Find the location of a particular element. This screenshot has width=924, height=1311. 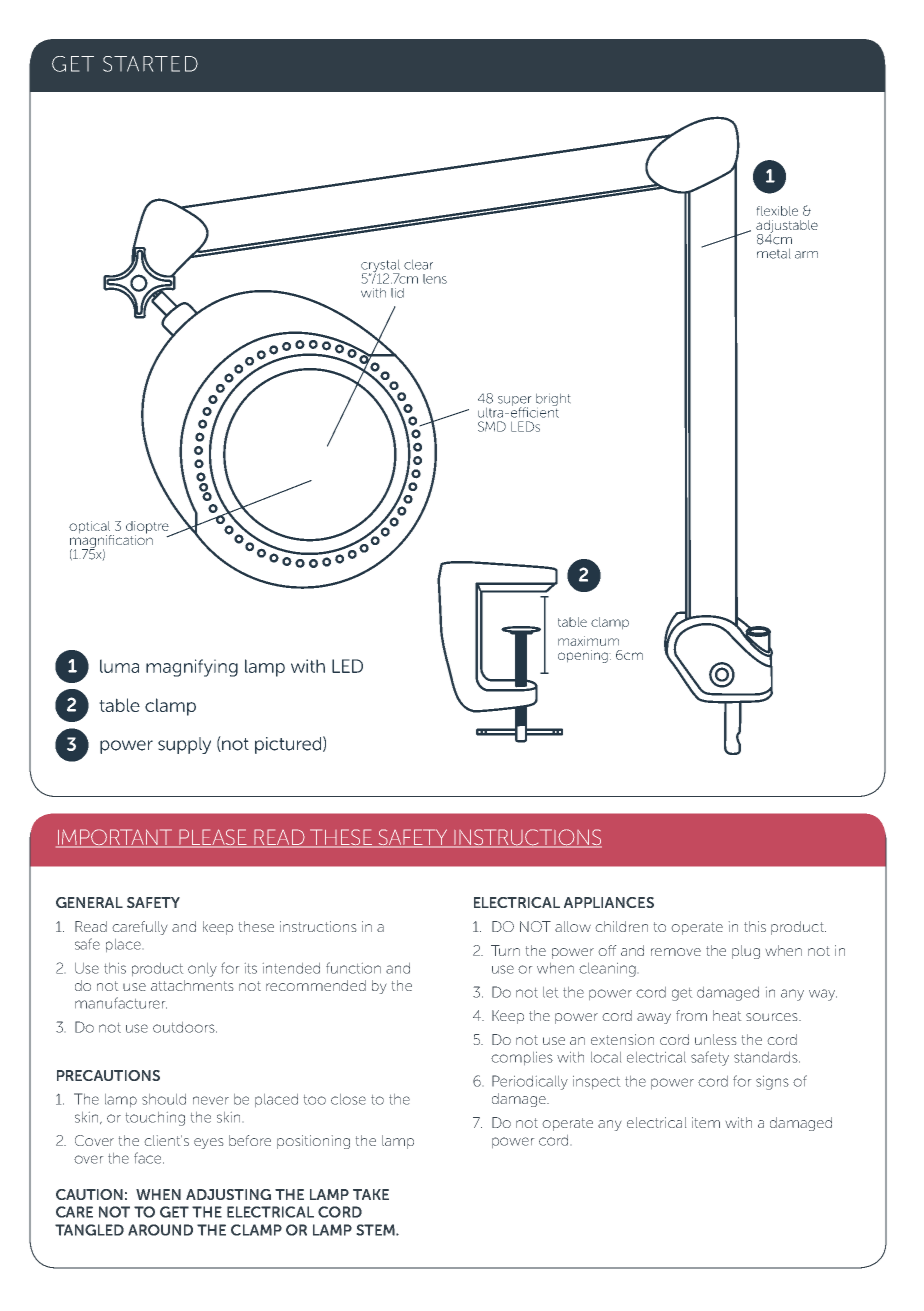

remove is located at coordinates (676, 952).
